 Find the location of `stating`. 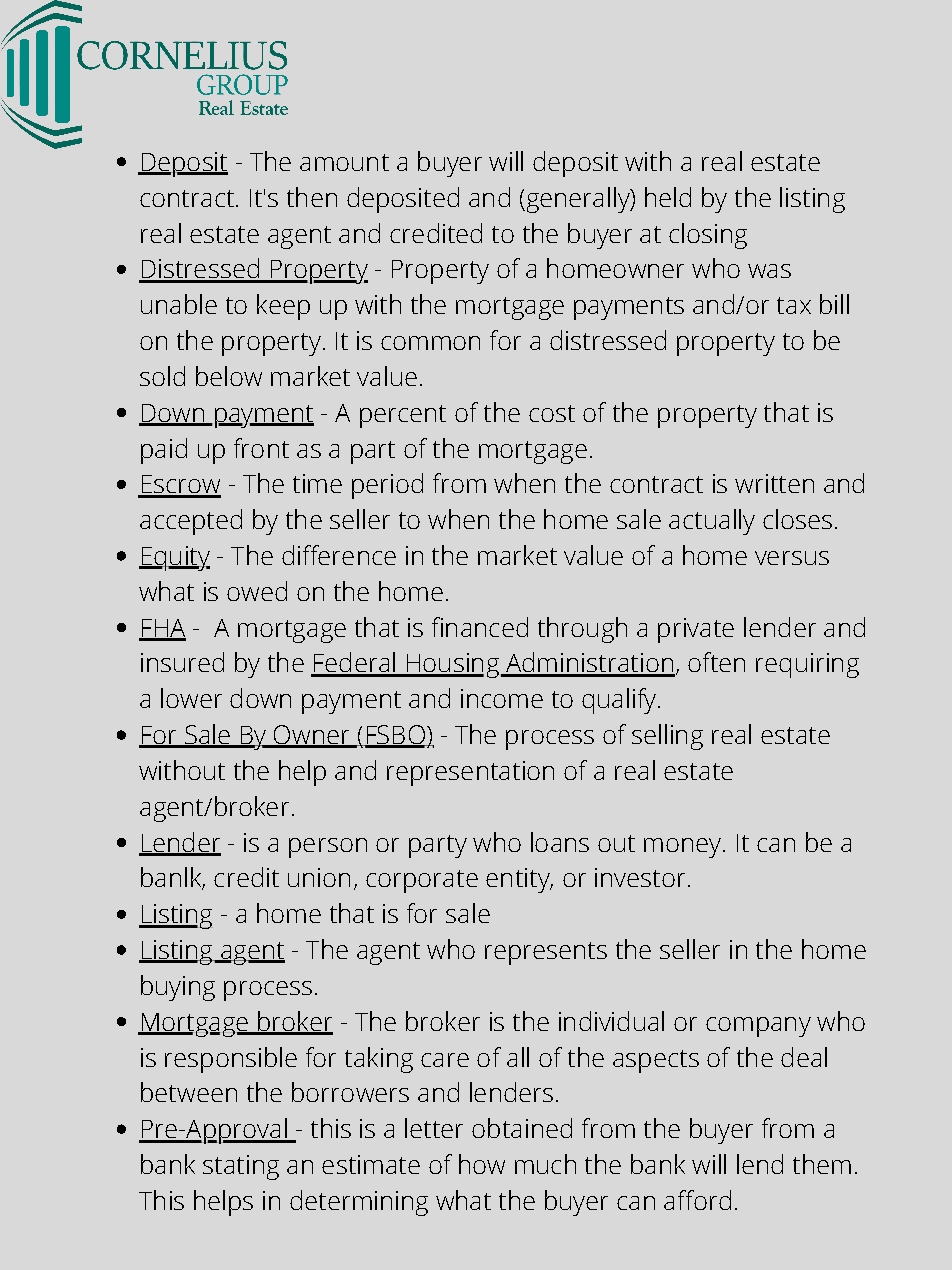

stating is located at coordinates (241, 1167).
